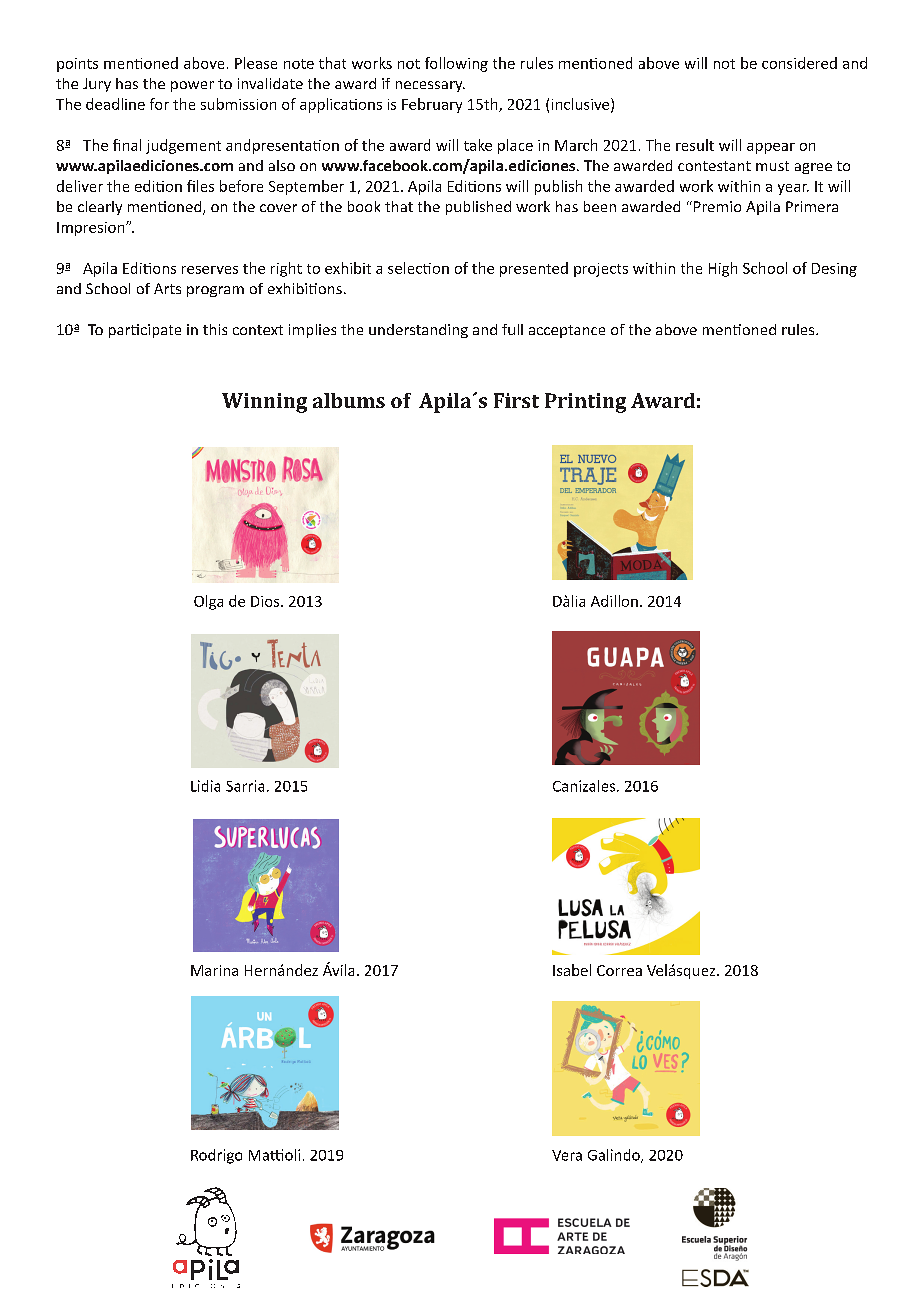  What do you see at coordinates (799, 63) in the screenshot?
I see `considered` at bounding box center [799, 63].
